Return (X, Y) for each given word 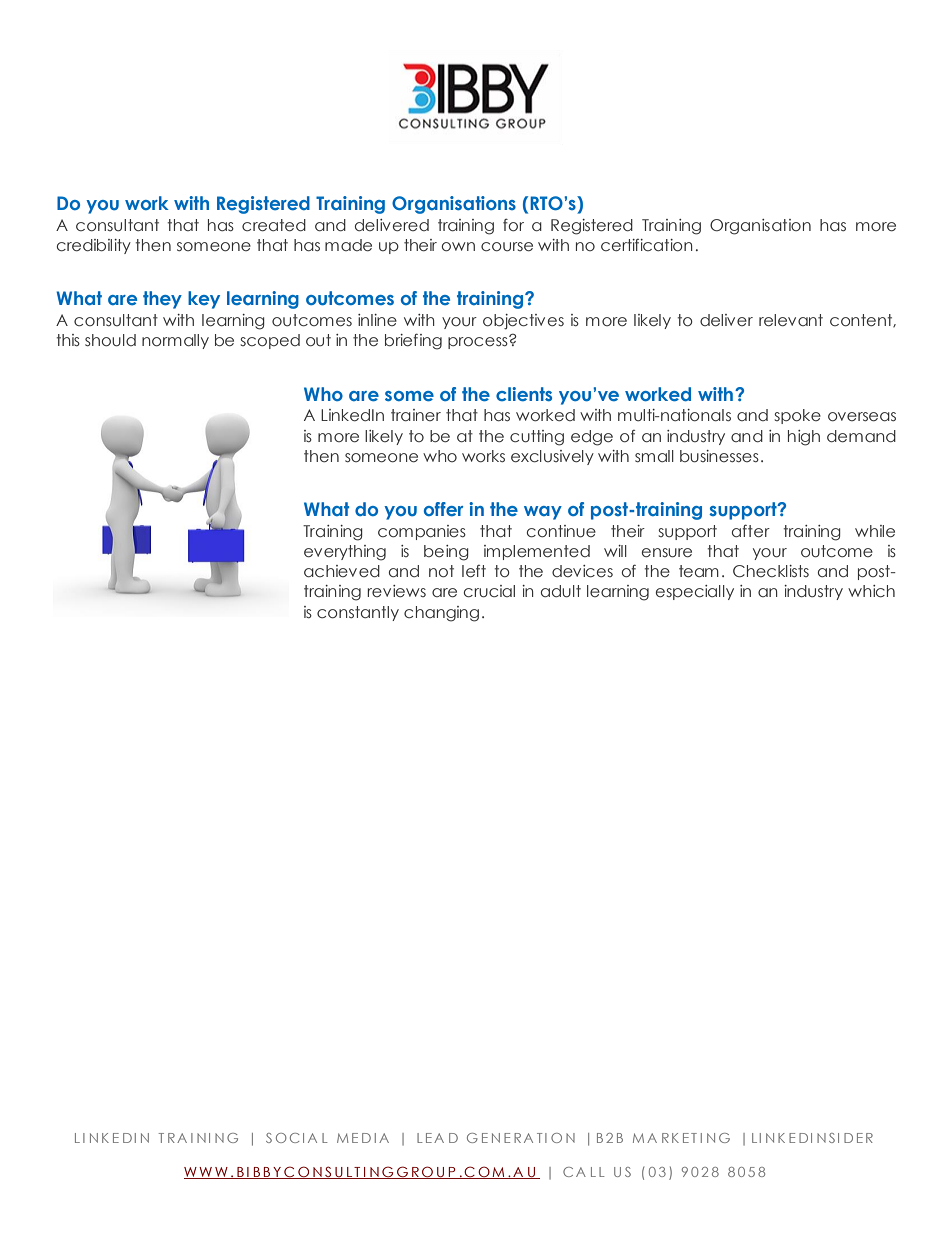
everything (345, 553)
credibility (94, 246)
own (458, 246)
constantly (358, 613)
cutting (537, 438)
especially (695, 592)
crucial (489, 591)
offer (443, 509)
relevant (791, 320)
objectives (523, 322)
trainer (416, 415)
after (751, 531)
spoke (798, 416)
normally (175, 341)
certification (646, 245)
